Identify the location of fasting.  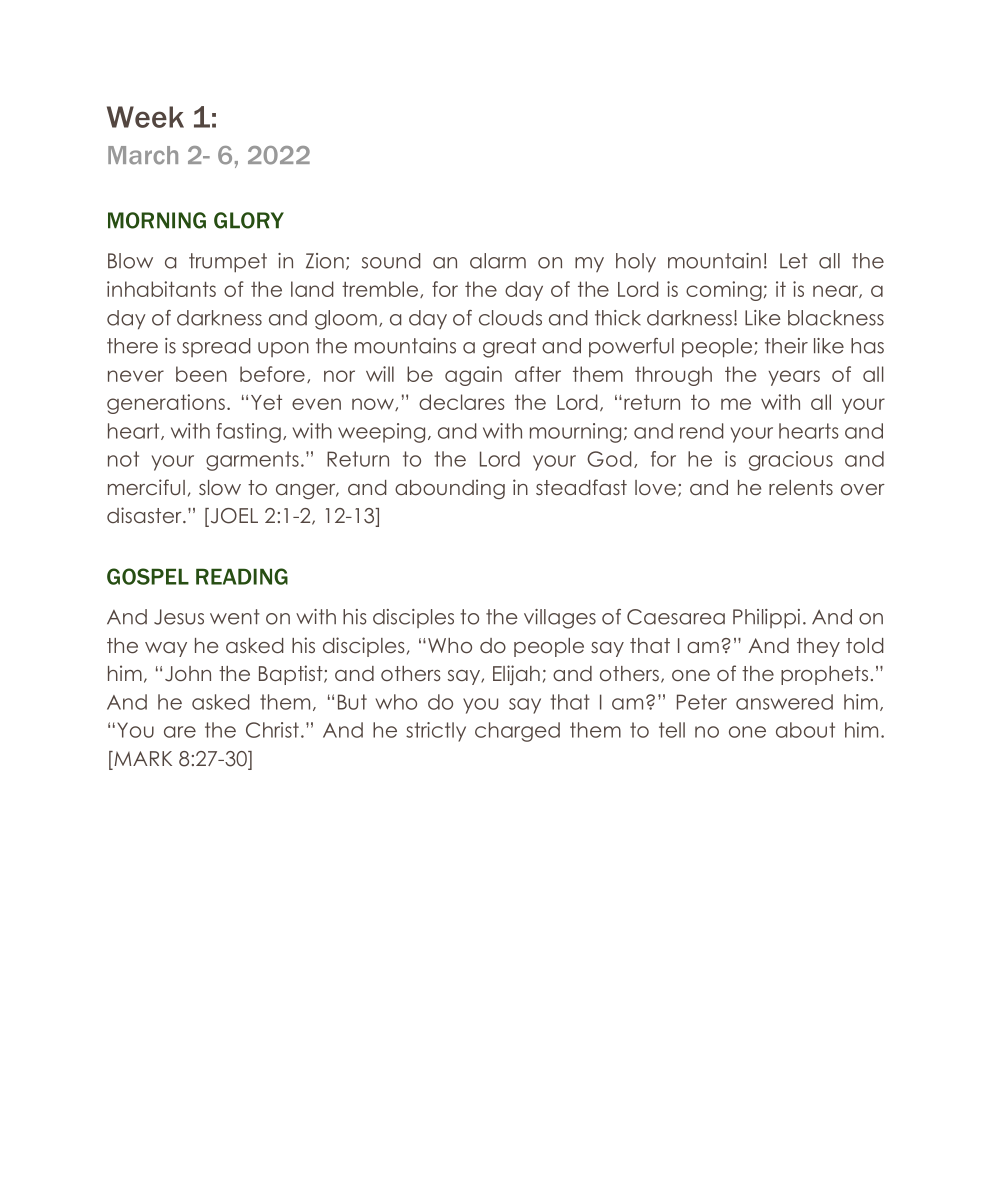
(248, 433).
